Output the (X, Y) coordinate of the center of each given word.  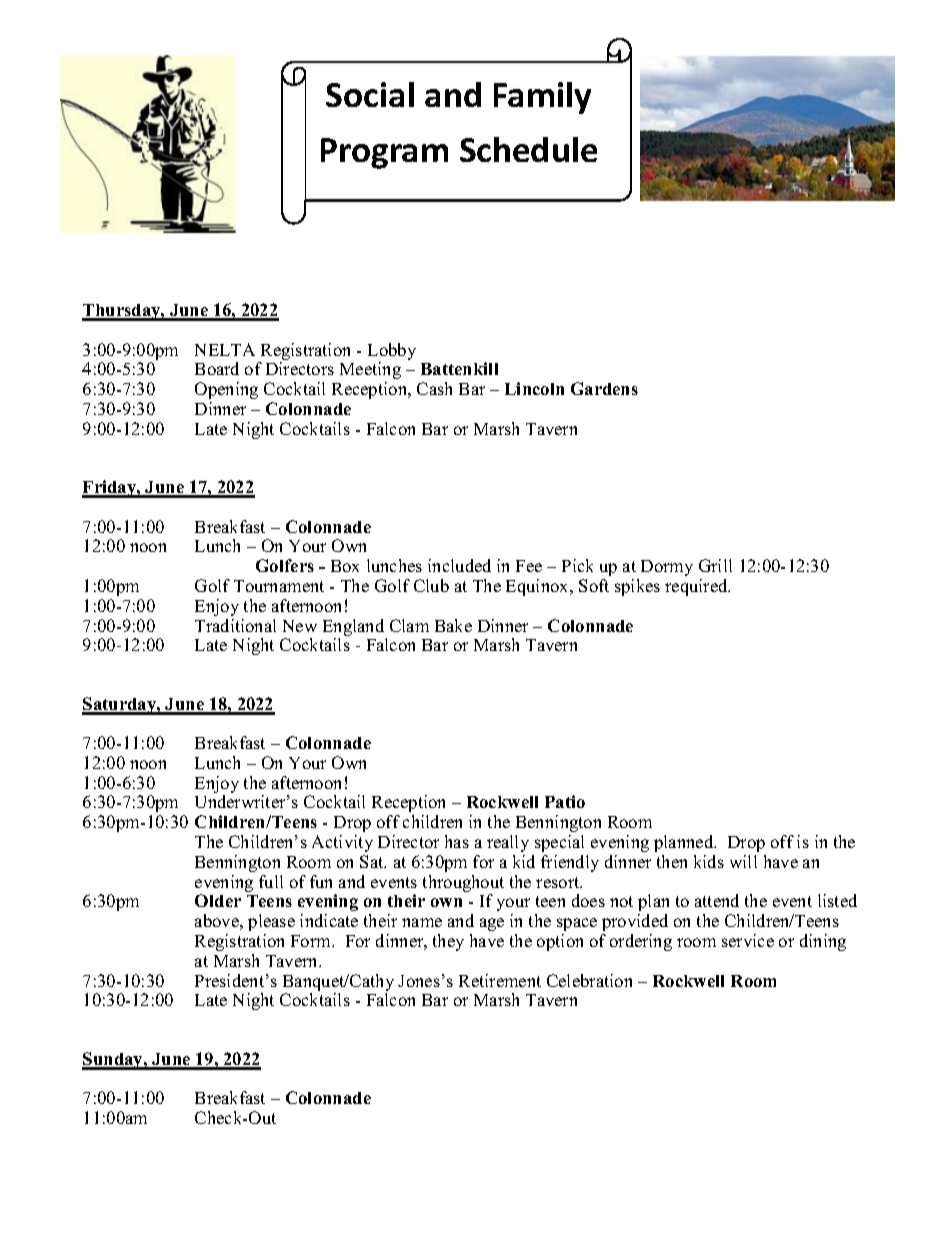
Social (370, 94)
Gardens (604, 388)
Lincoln (534, 388)
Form (312, 941)
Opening (226, 390)
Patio (565, 801)
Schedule (528, 149)
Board (217, 368)
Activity (342, 843)
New (300, 626)
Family (542, 98)
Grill (715, 565)
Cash (434, 388)
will (743, 861)
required (697, 587)
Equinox (538, 587)
